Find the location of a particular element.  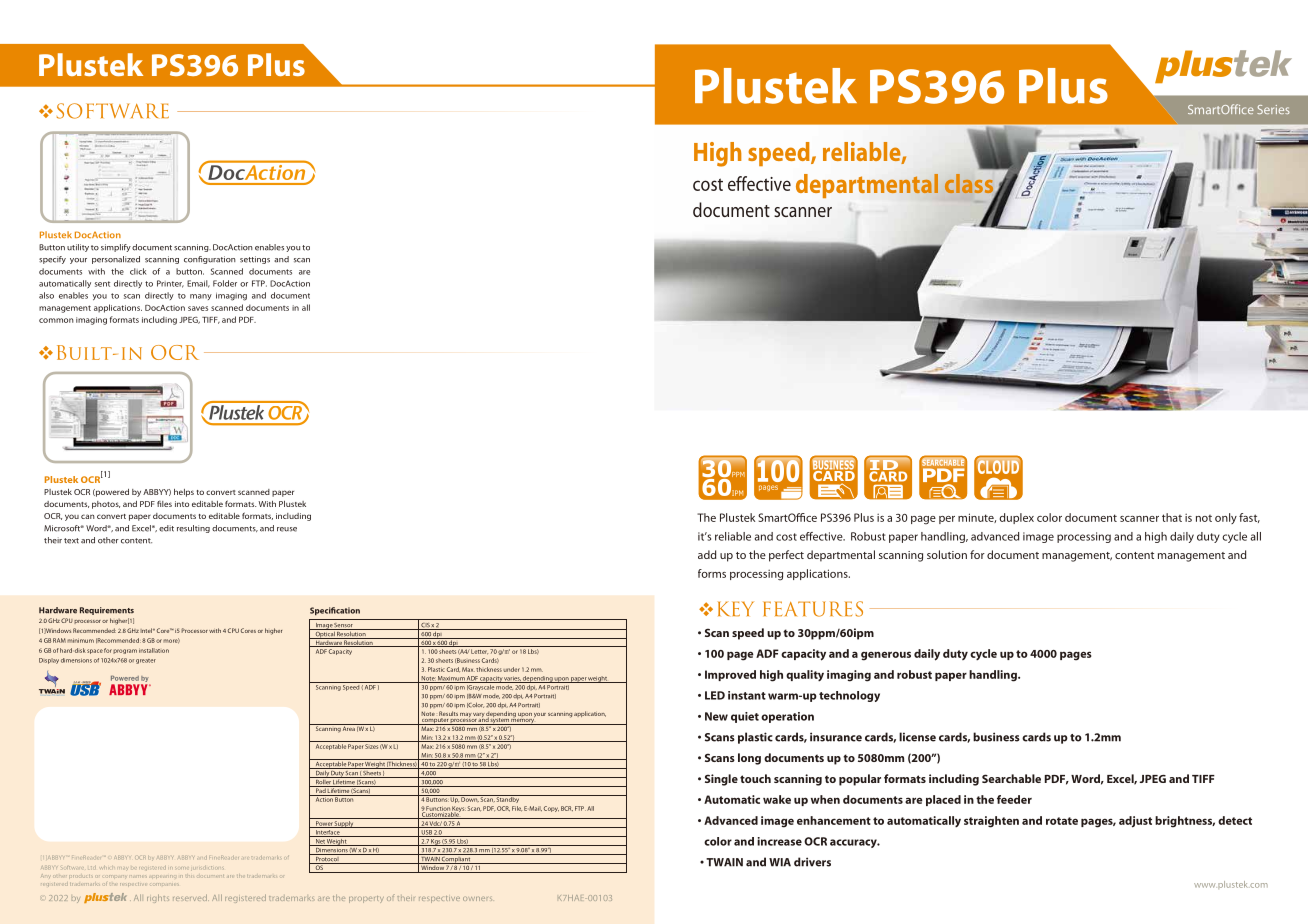

into is located at coordinates (182, 504).
